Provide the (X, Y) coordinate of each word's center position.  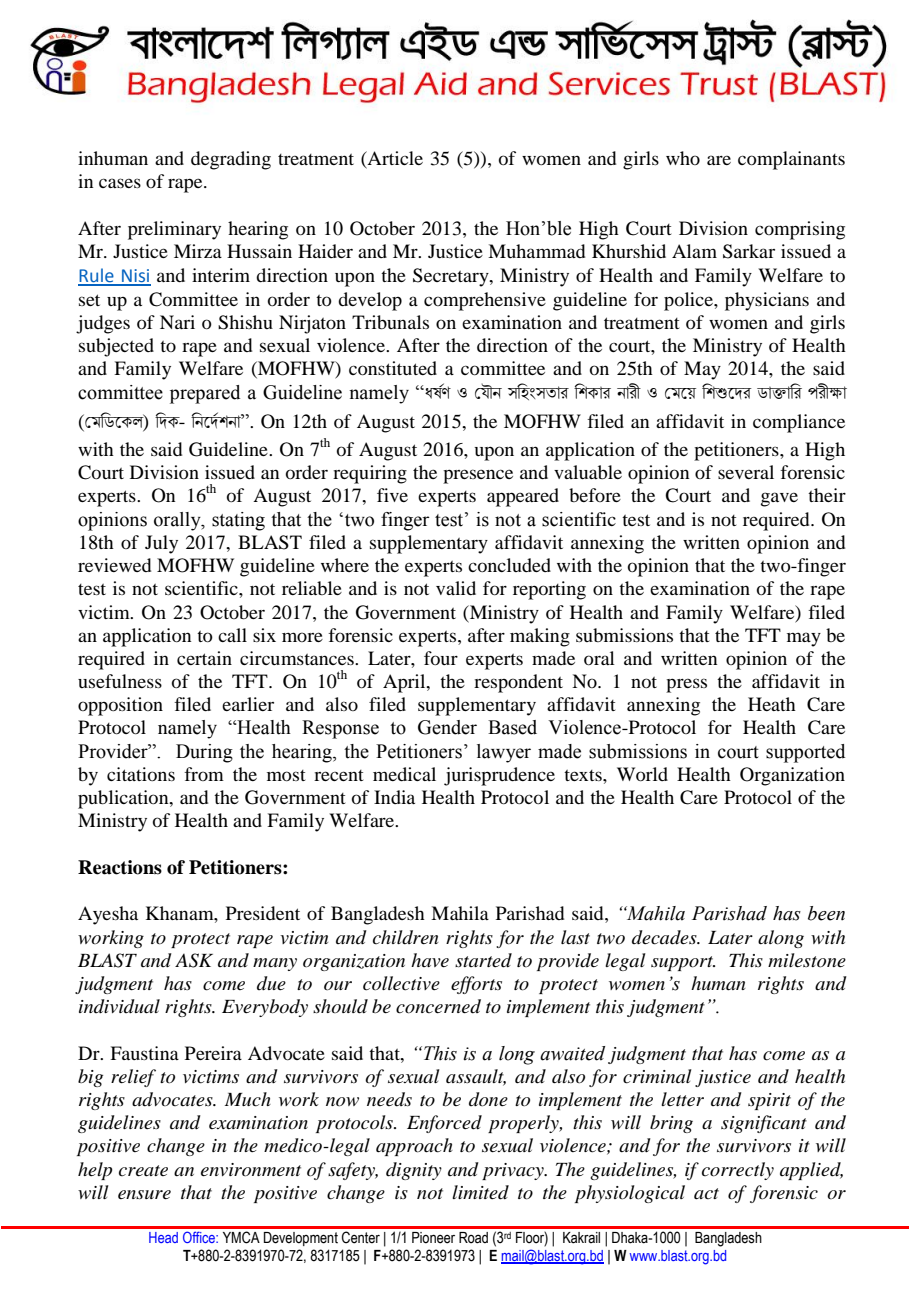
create (143, 1171)
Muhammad (536, 251)
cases (120, 183)
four (441, 658)
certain (204, 658)
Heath (772, 704)
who (683, 158)
